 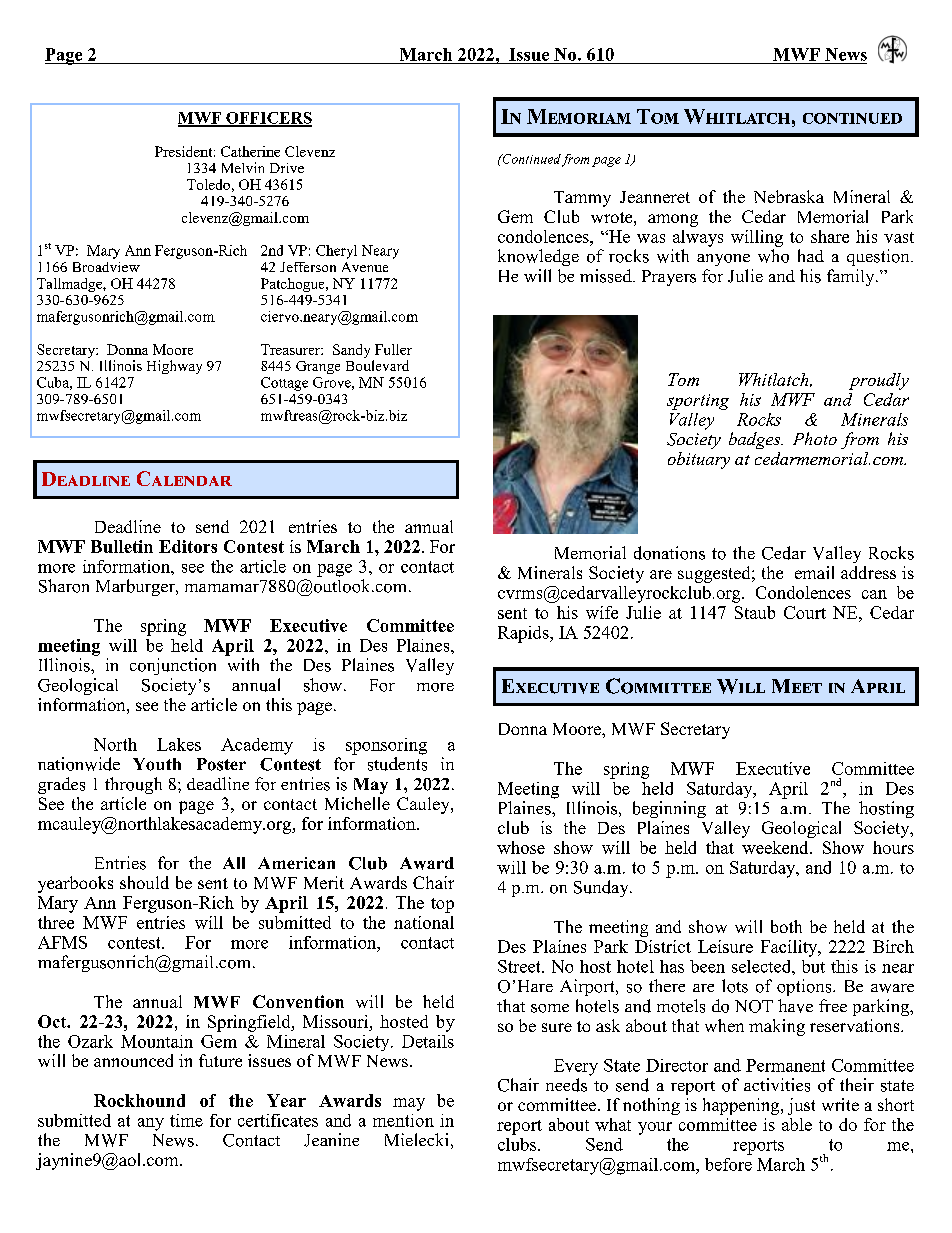 What do you see at coordinates (786, 926) in the document?
I see `both` at bounding box center [786, 926].
